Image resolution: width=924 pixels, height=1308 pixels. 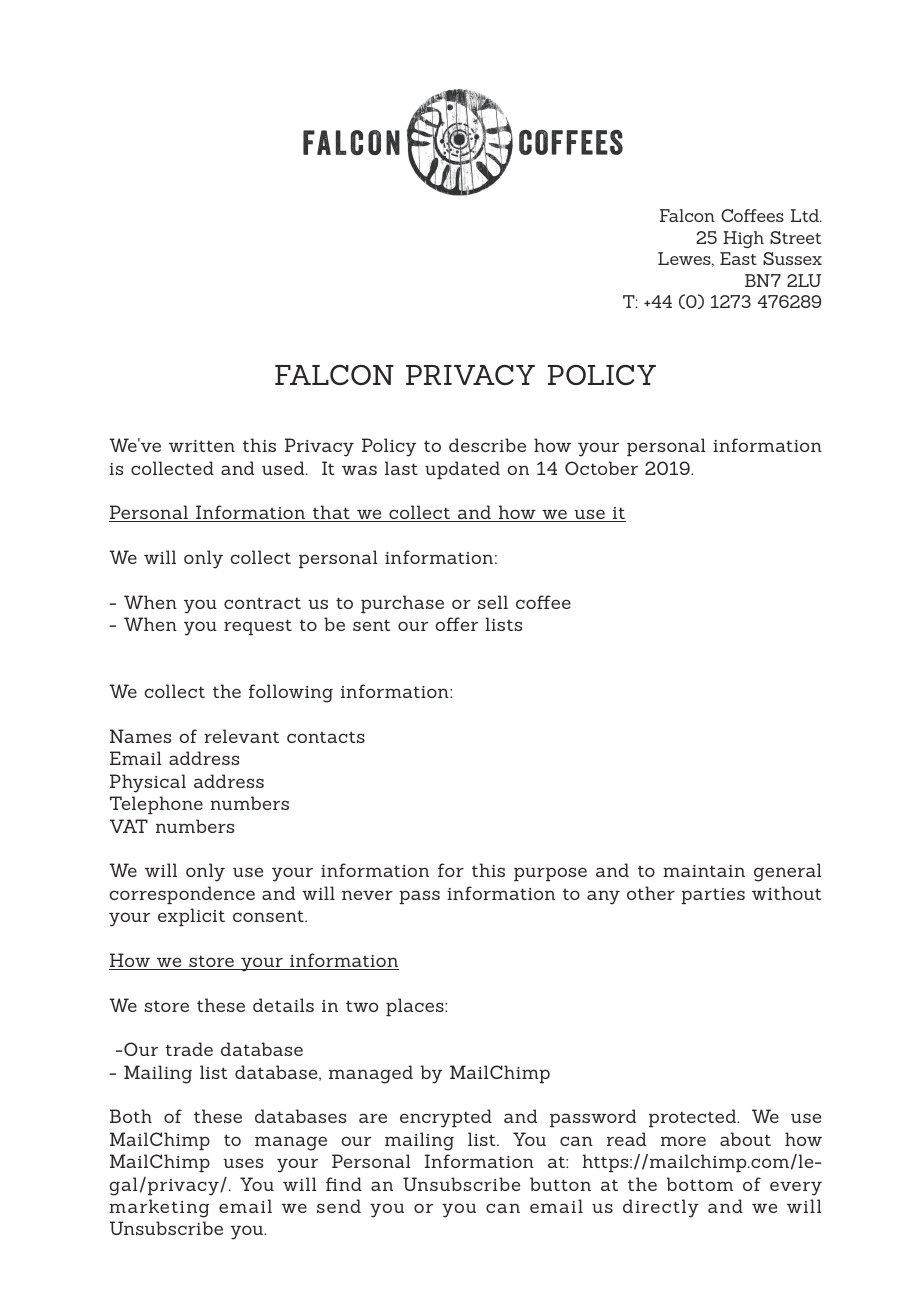 What do you see at coordinates (262, 603) in the screenshot?
I see `contract` at bounding box center [262, 603].
